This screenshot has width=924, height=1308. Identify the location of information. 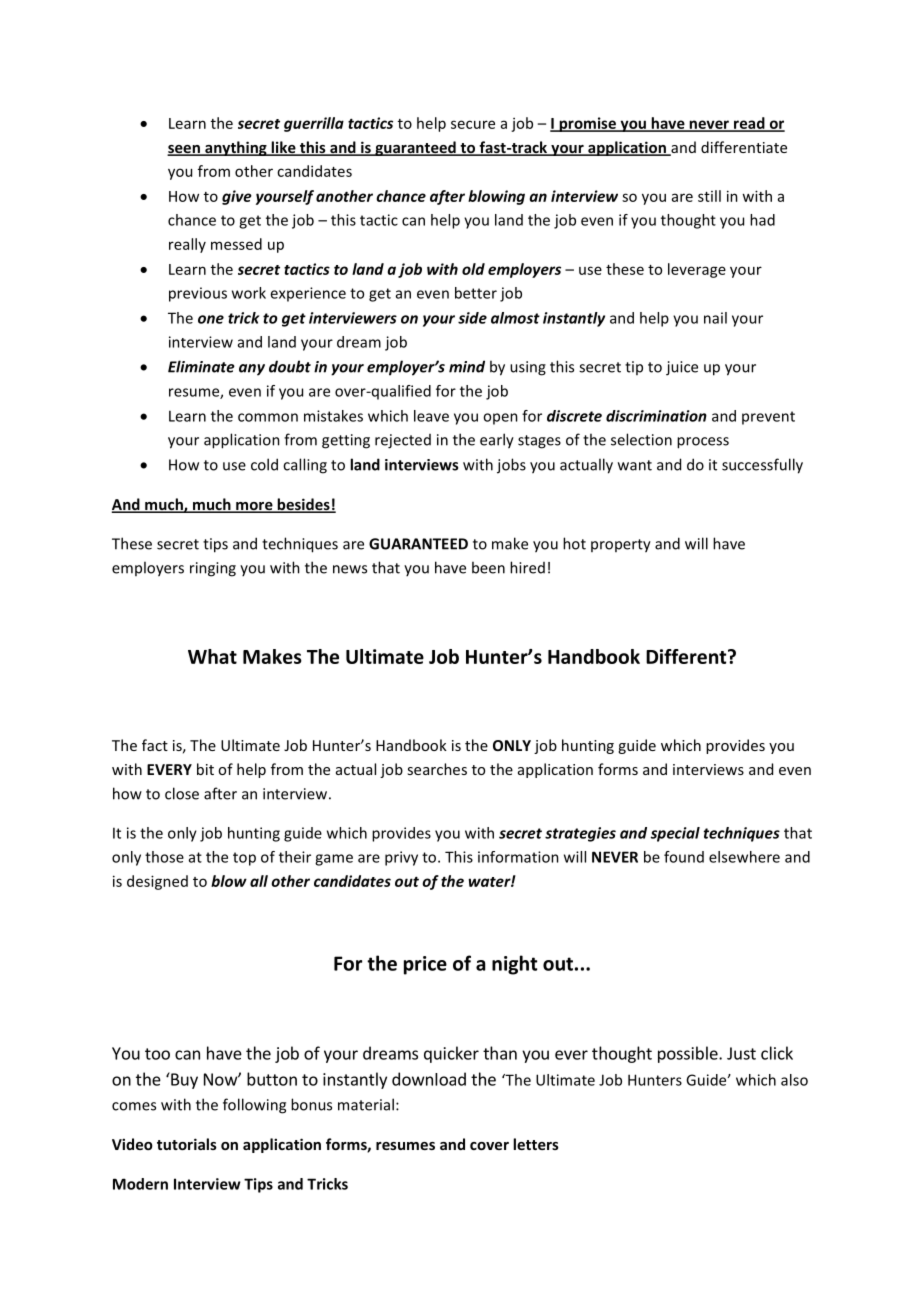
(518, 857).
